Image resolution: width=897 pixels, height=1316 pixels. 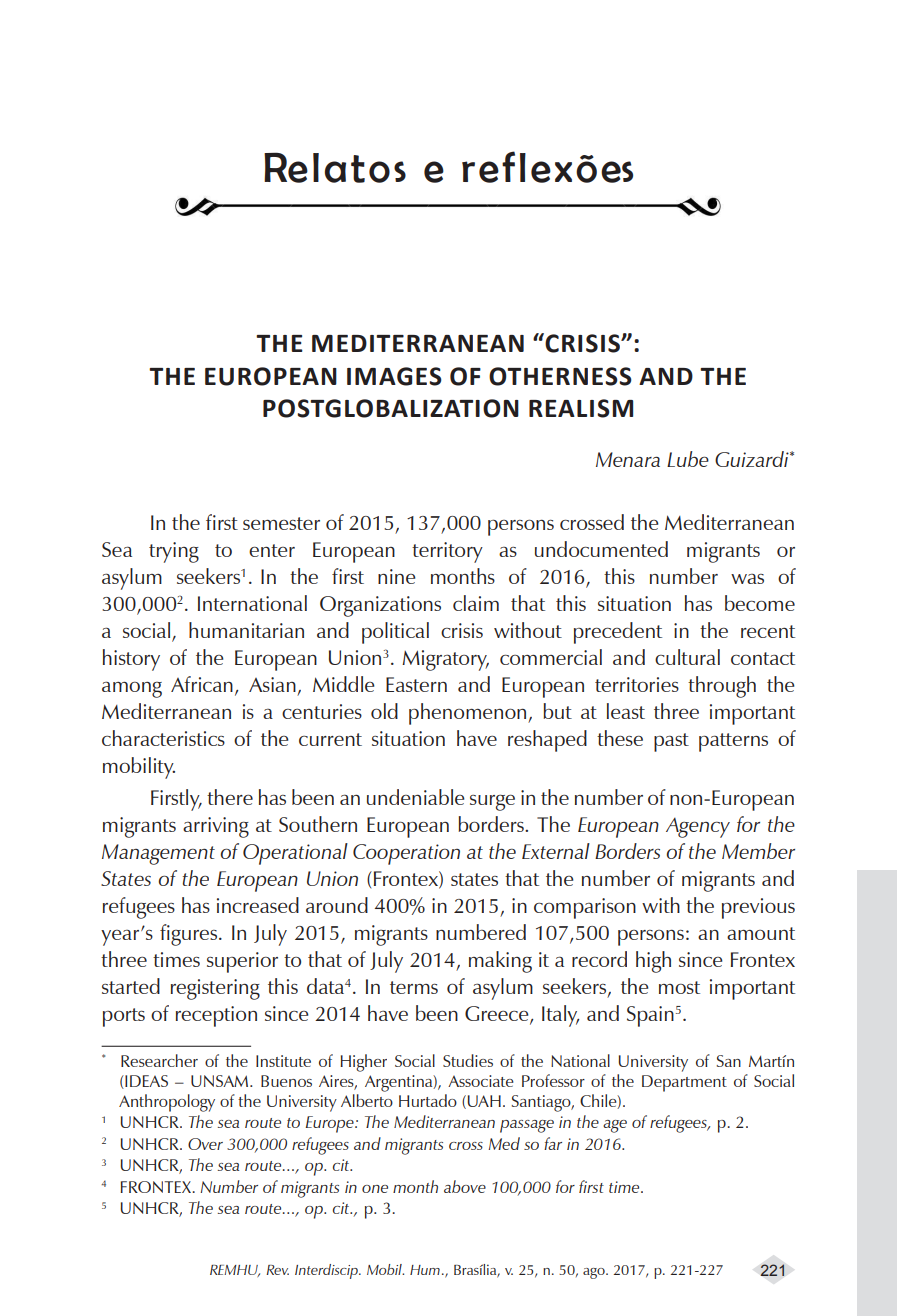 What do you see at coordinates (406, 854) in the document?
I see `Cooperation` at bounding box center [406, 854].
